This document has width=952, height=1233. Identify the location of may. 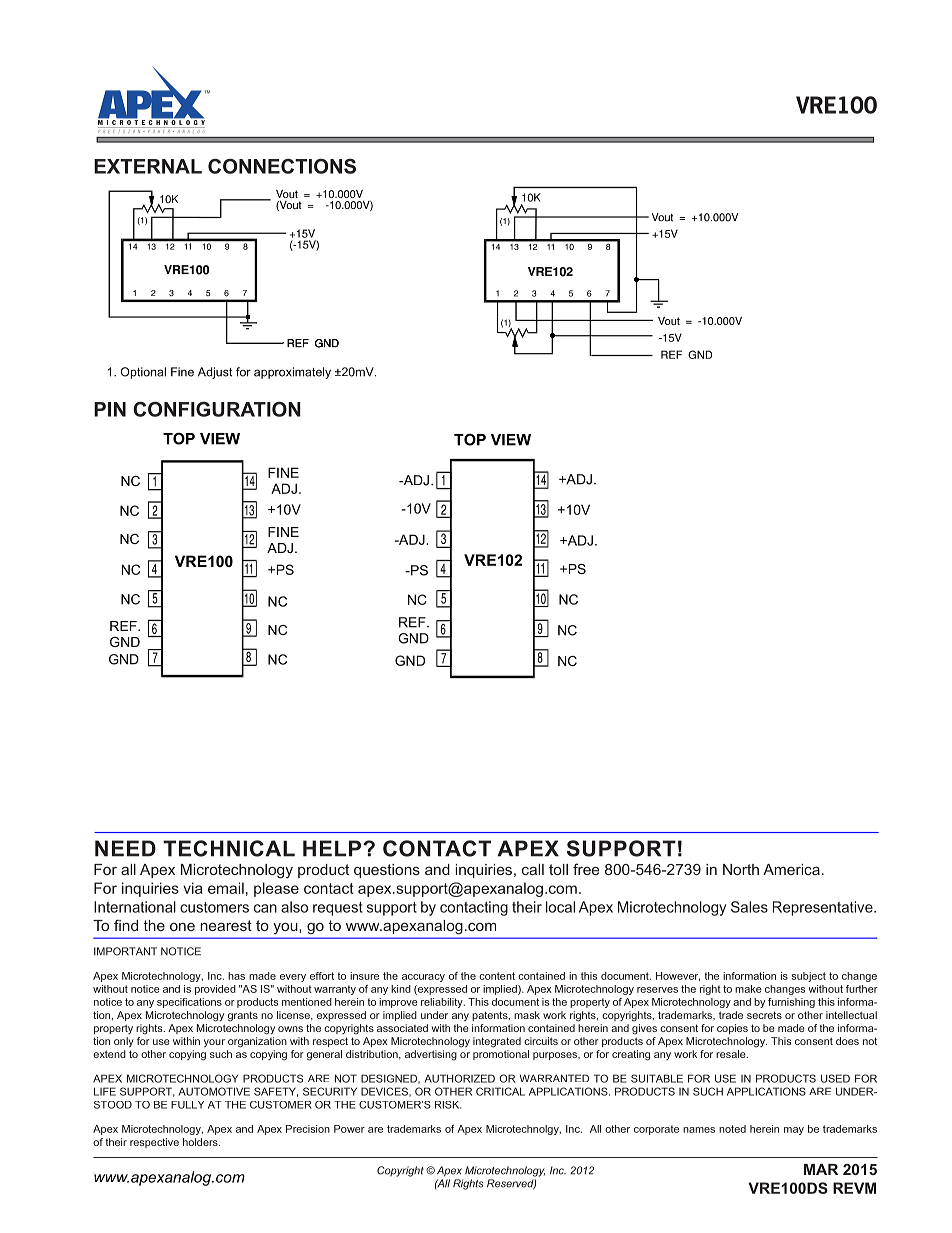
(794, 1131).
